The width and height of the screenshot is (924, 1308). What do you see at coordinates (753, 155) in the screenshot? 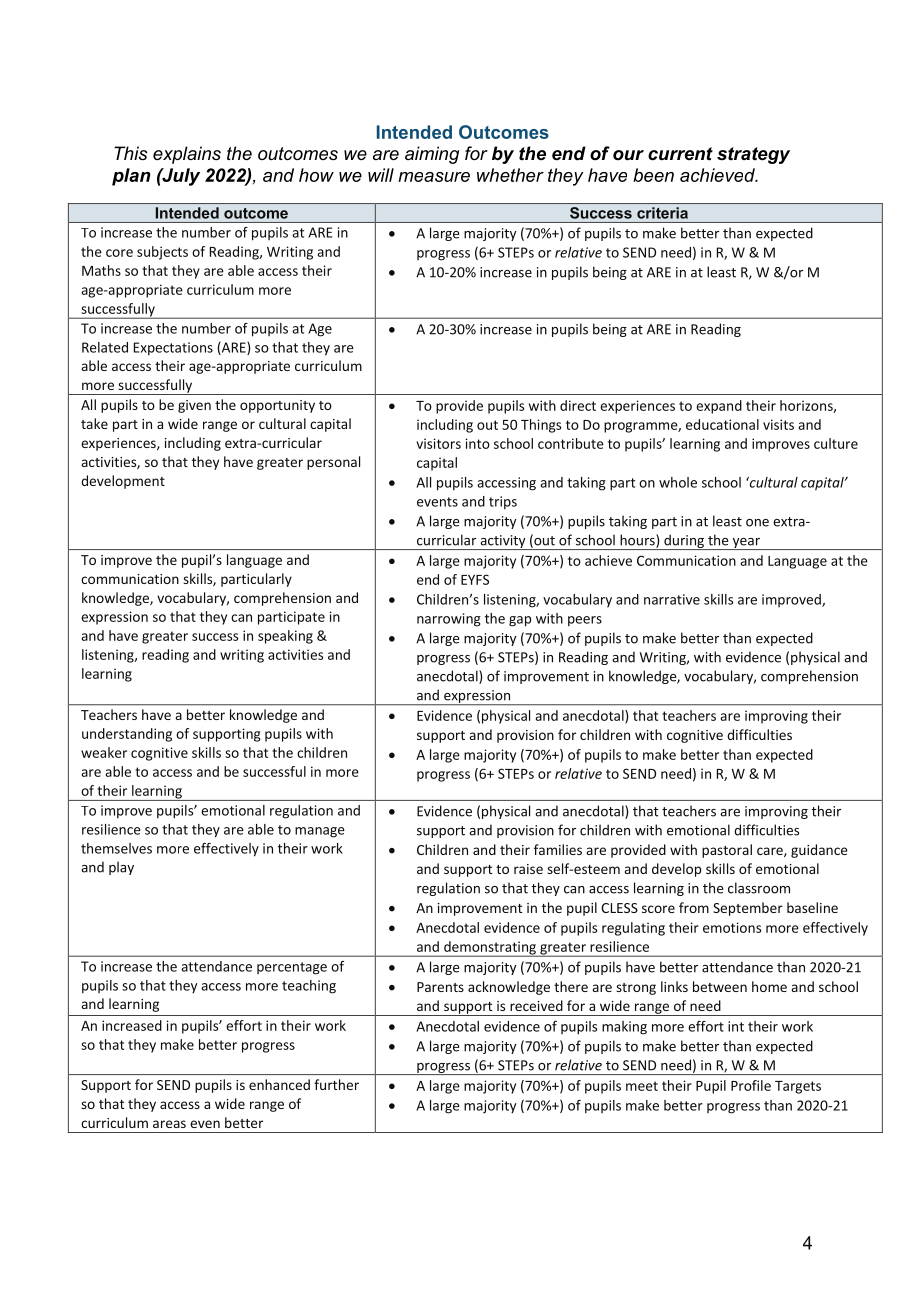
I see `strategy` at bounding box center [753, 155].
